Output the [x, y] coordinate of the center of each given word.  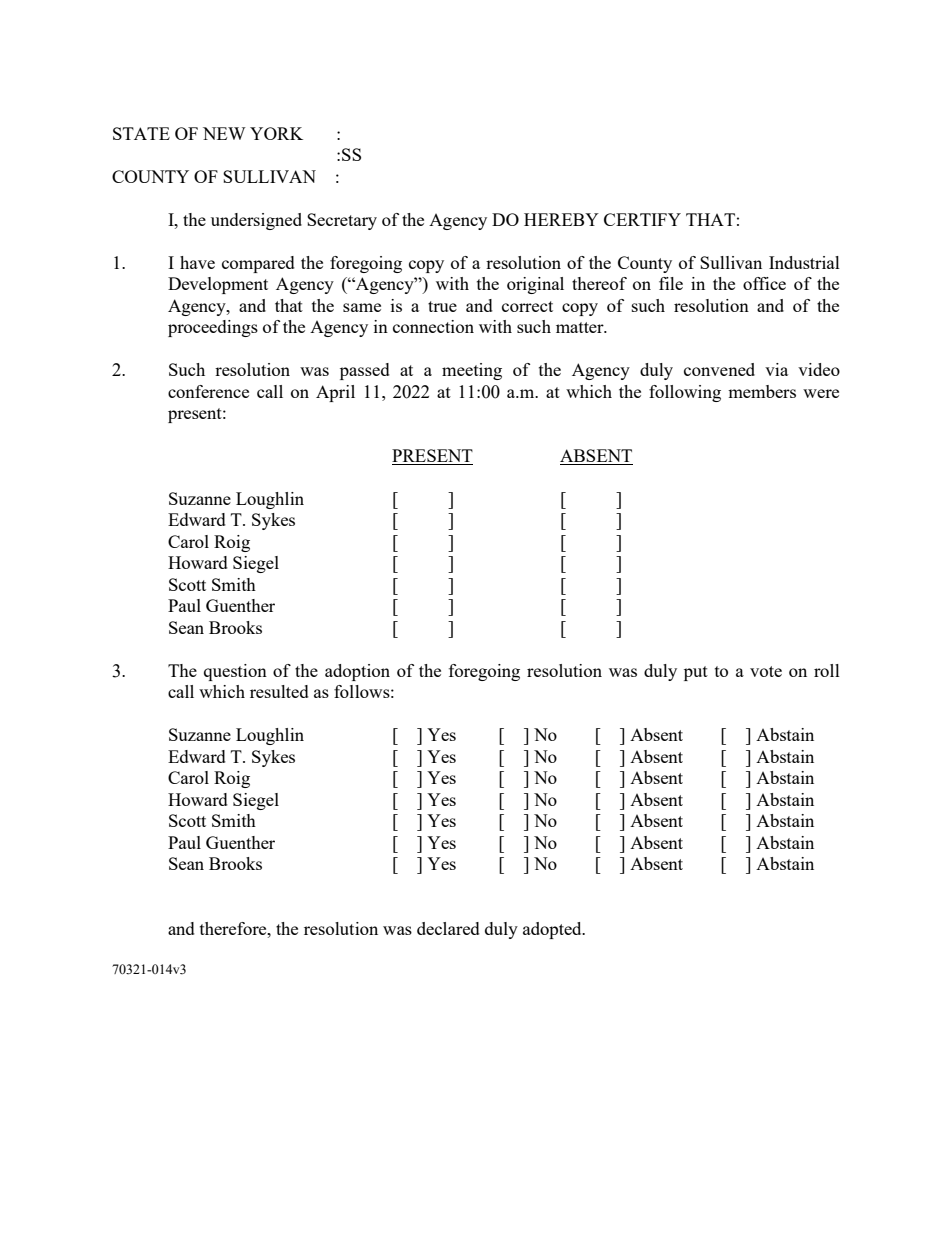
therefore [234, 928]
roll [827, 670]
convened [719, 369]
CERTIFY [642, 219]
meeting [472, 371]
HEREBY [561, 219]
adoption [357, 672]
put [696, 673]
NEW [224, 133]
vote [766, 671]
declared [448, 928]
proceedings [213, 328]
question [235, 672]
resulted [279, 691]
